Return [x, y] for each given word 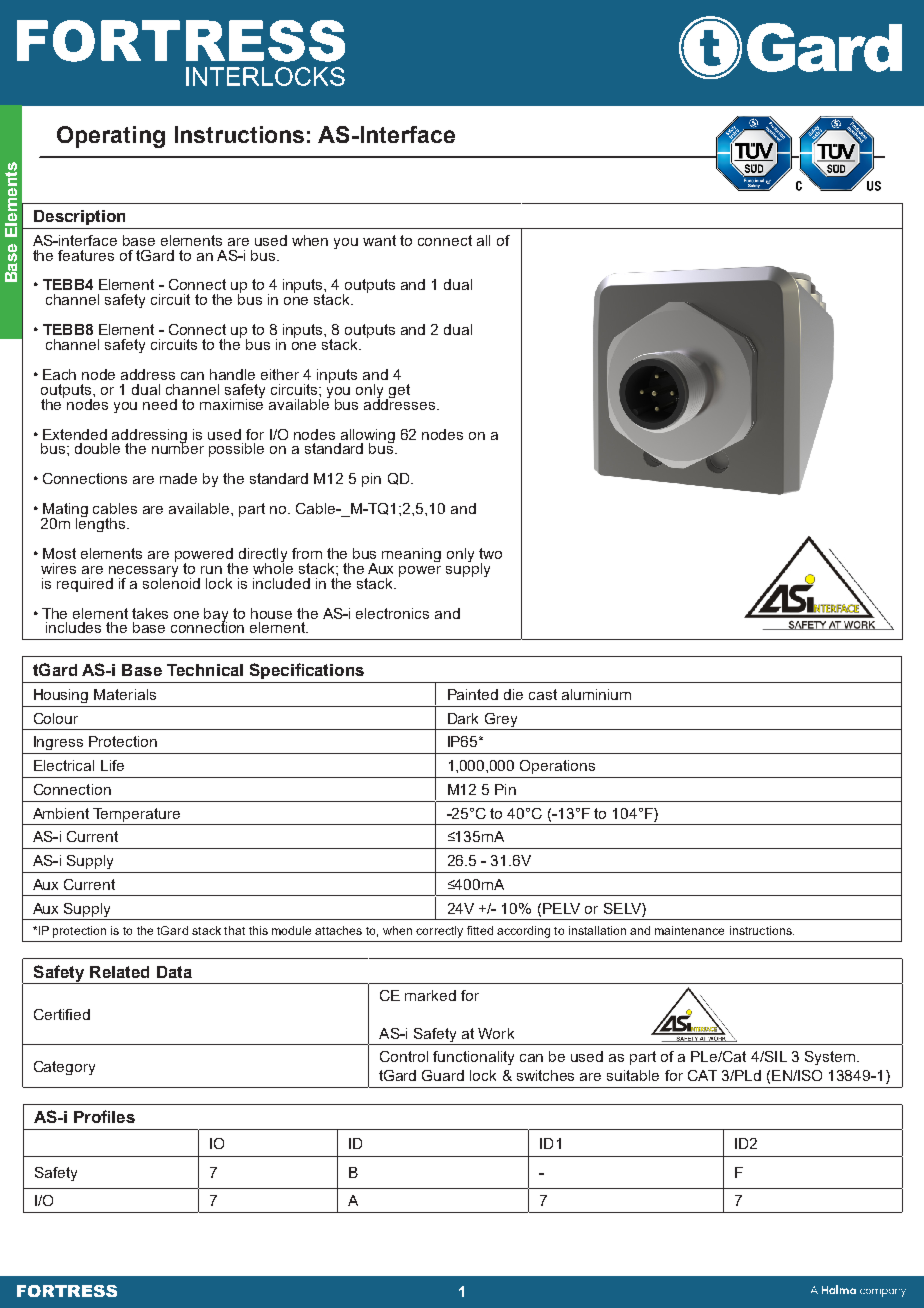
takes [150, 613]
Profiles [104, 1116]
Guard [443, 1075]
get [398, 392]
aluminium [596, 694]
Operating [111, 137]
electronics [392, 613]
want [379, 240]
